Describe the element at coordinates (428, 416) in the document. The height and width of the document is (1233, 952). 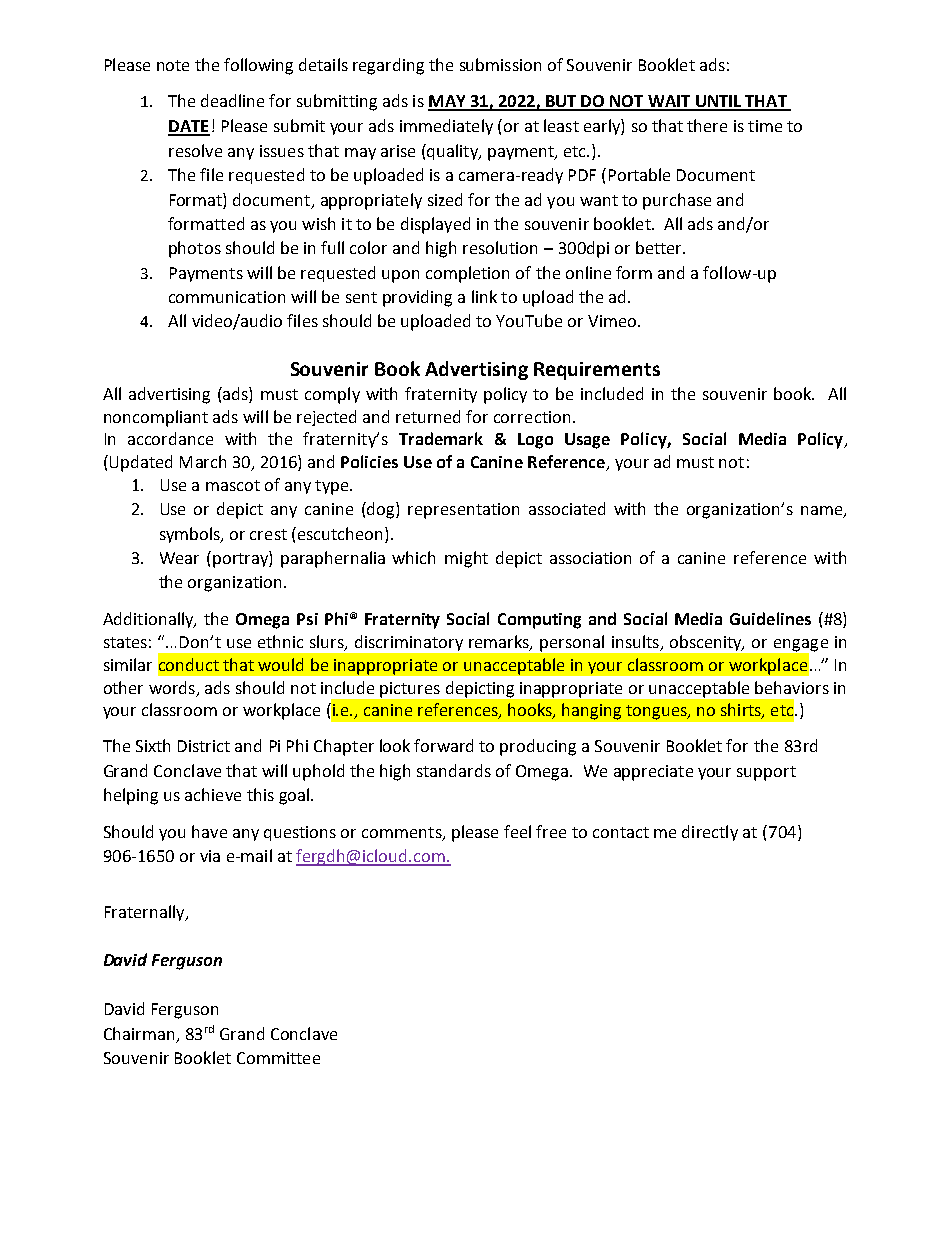
I see `returned` at that location.
